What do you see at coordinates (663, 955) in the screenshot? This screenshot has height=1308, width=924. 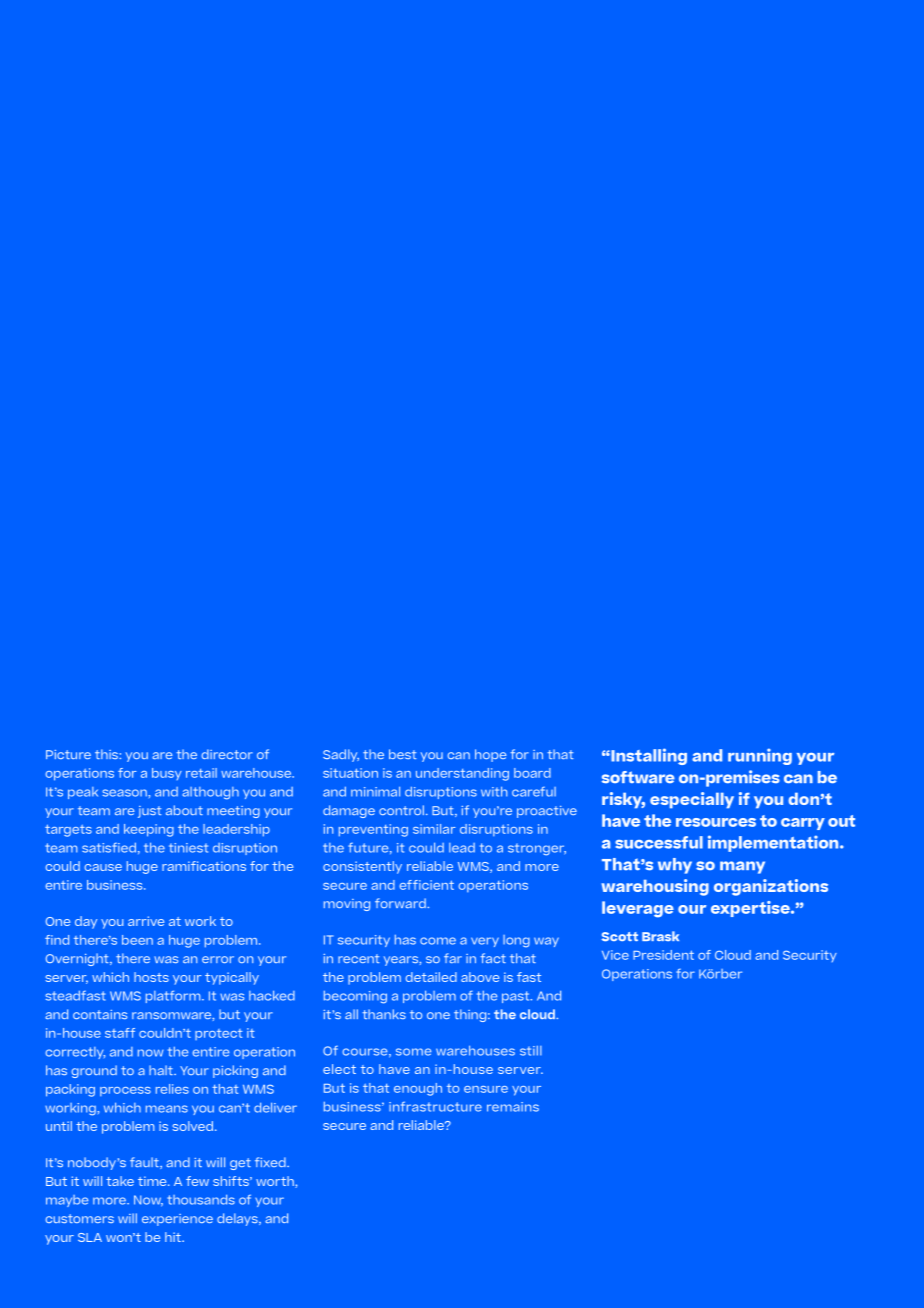 I see `President` at bounding box center [663, 955].
